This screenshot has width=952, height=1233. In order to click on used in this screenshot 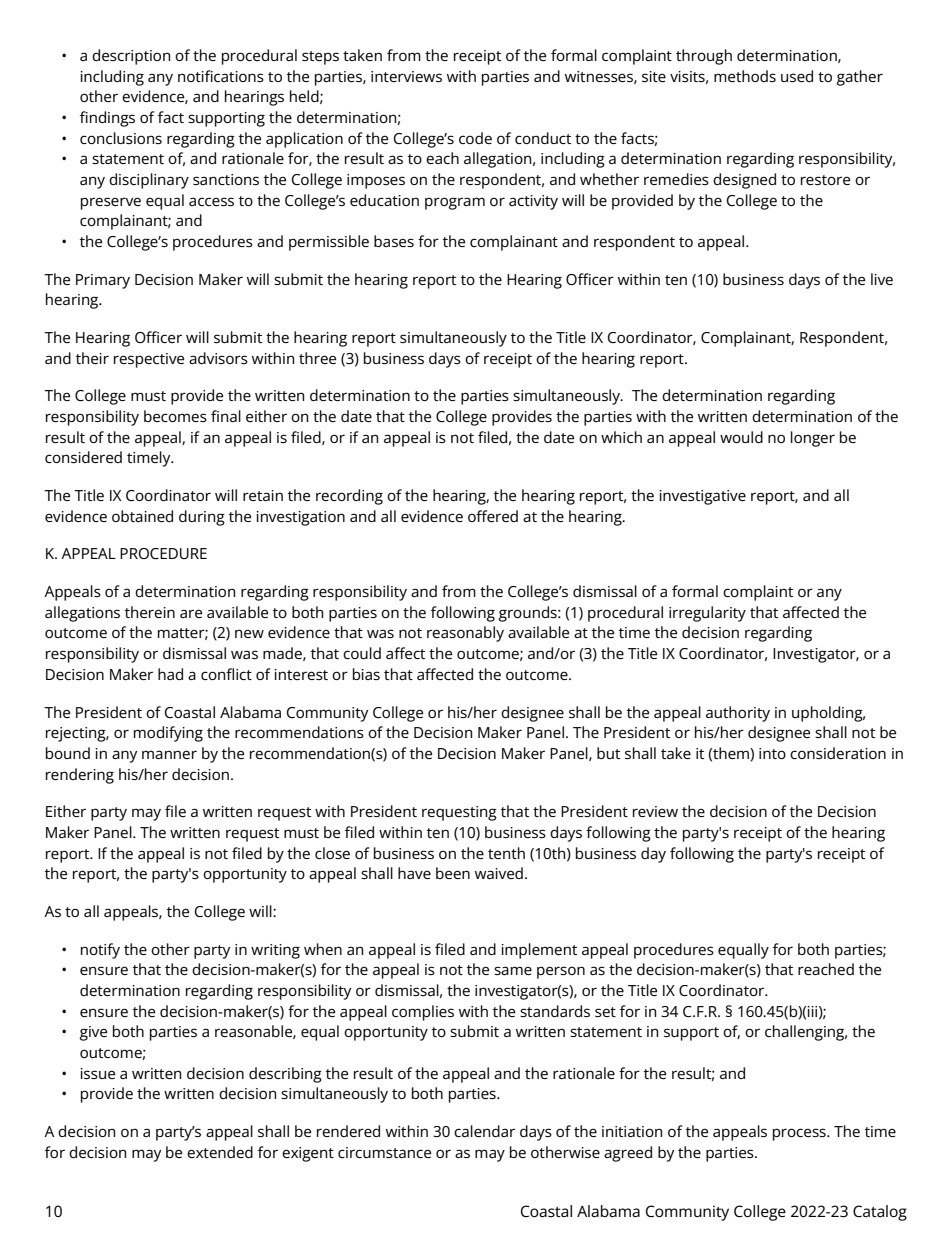, I will do `click(797, 76)`.
